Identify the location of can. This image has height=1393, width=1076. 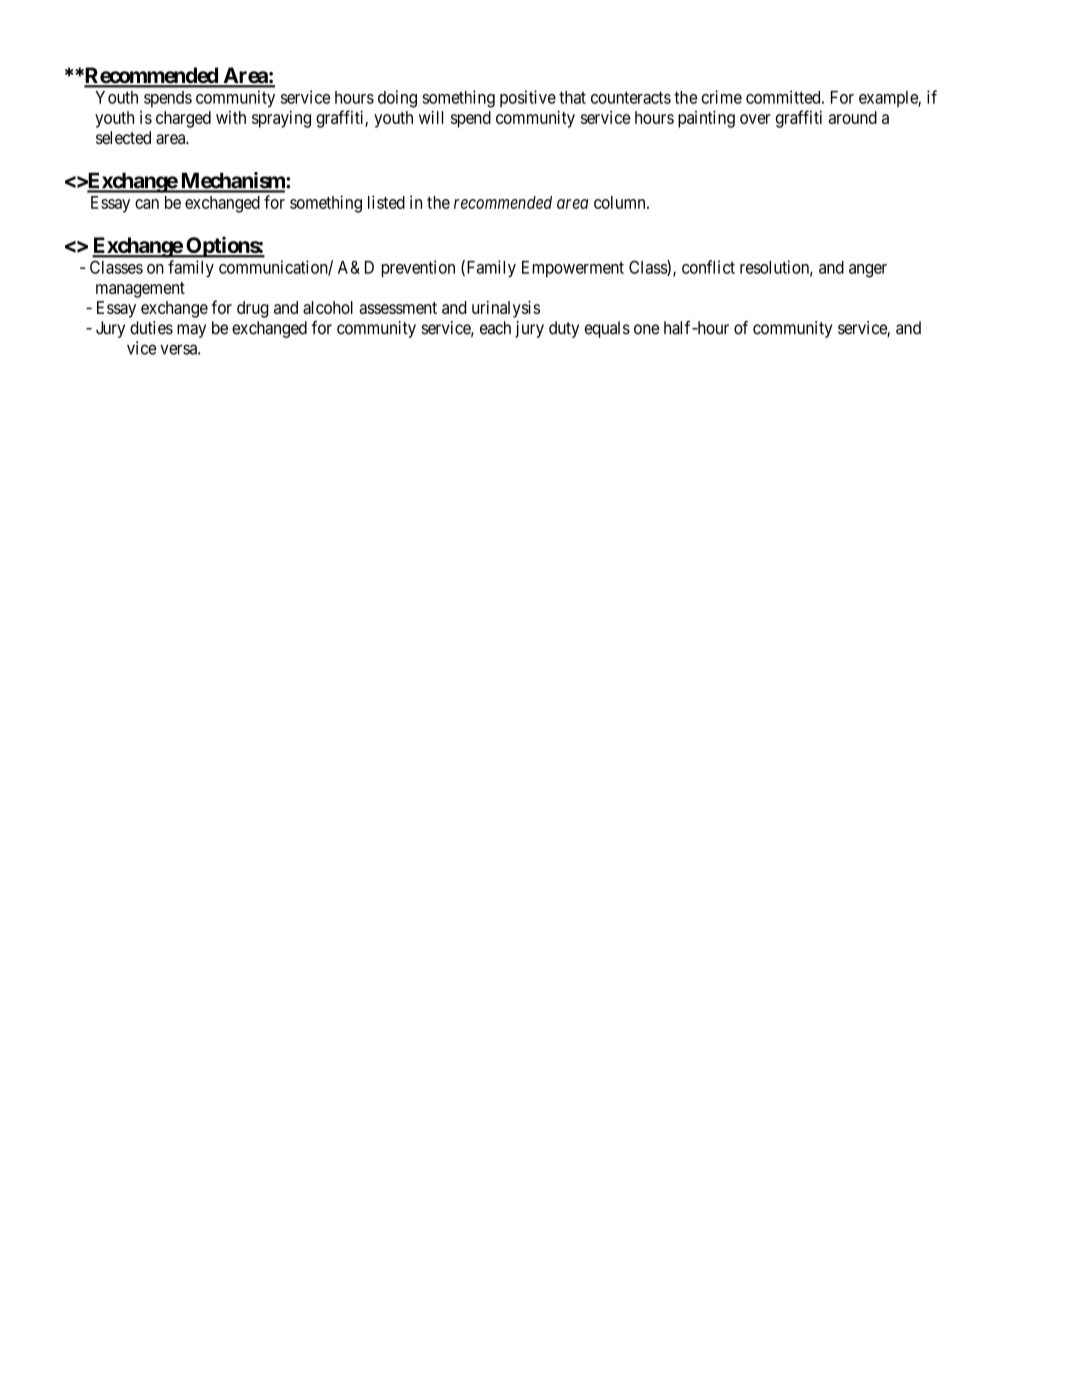
(147, 204).
